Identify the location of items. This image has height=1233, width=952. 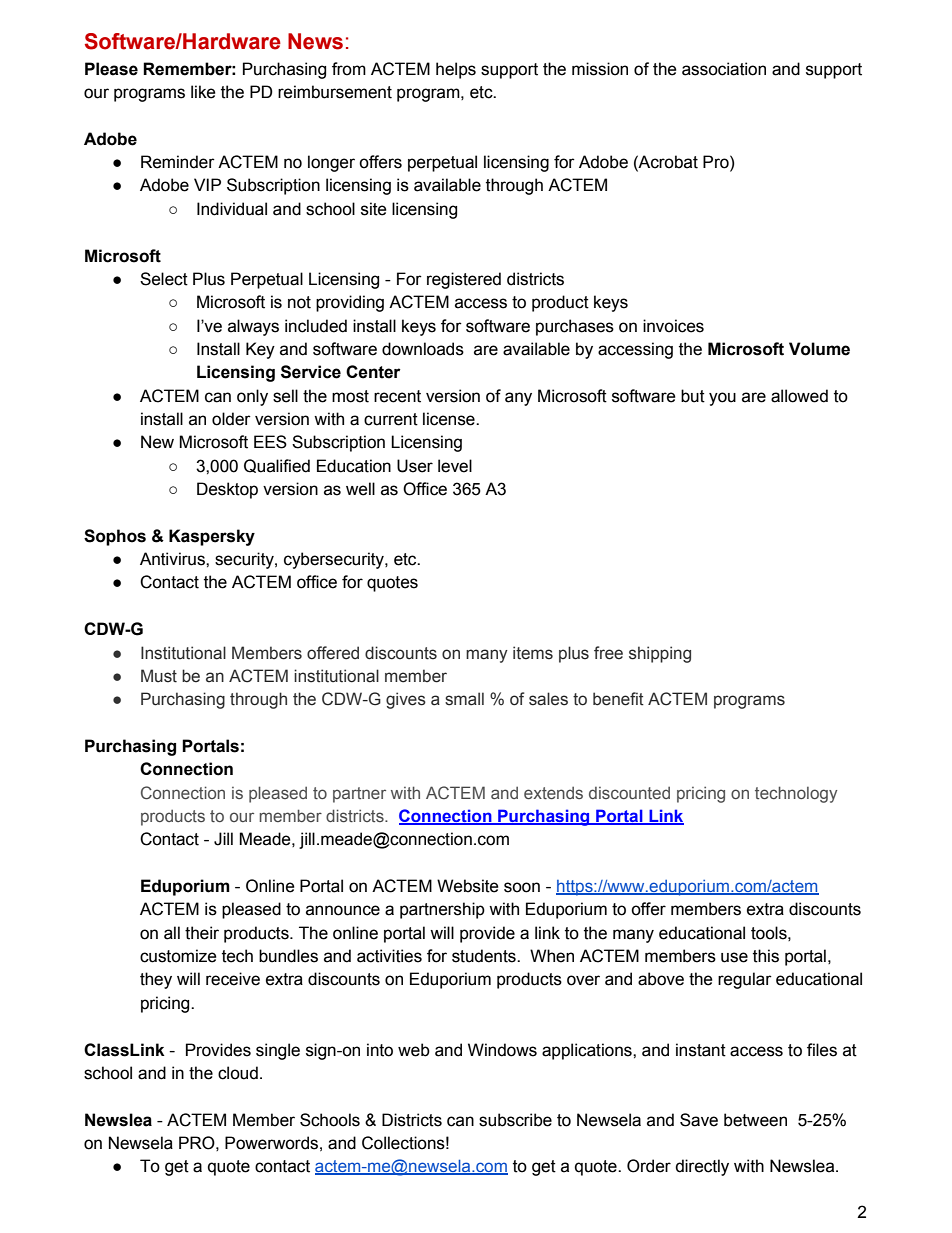
(533, 653).
